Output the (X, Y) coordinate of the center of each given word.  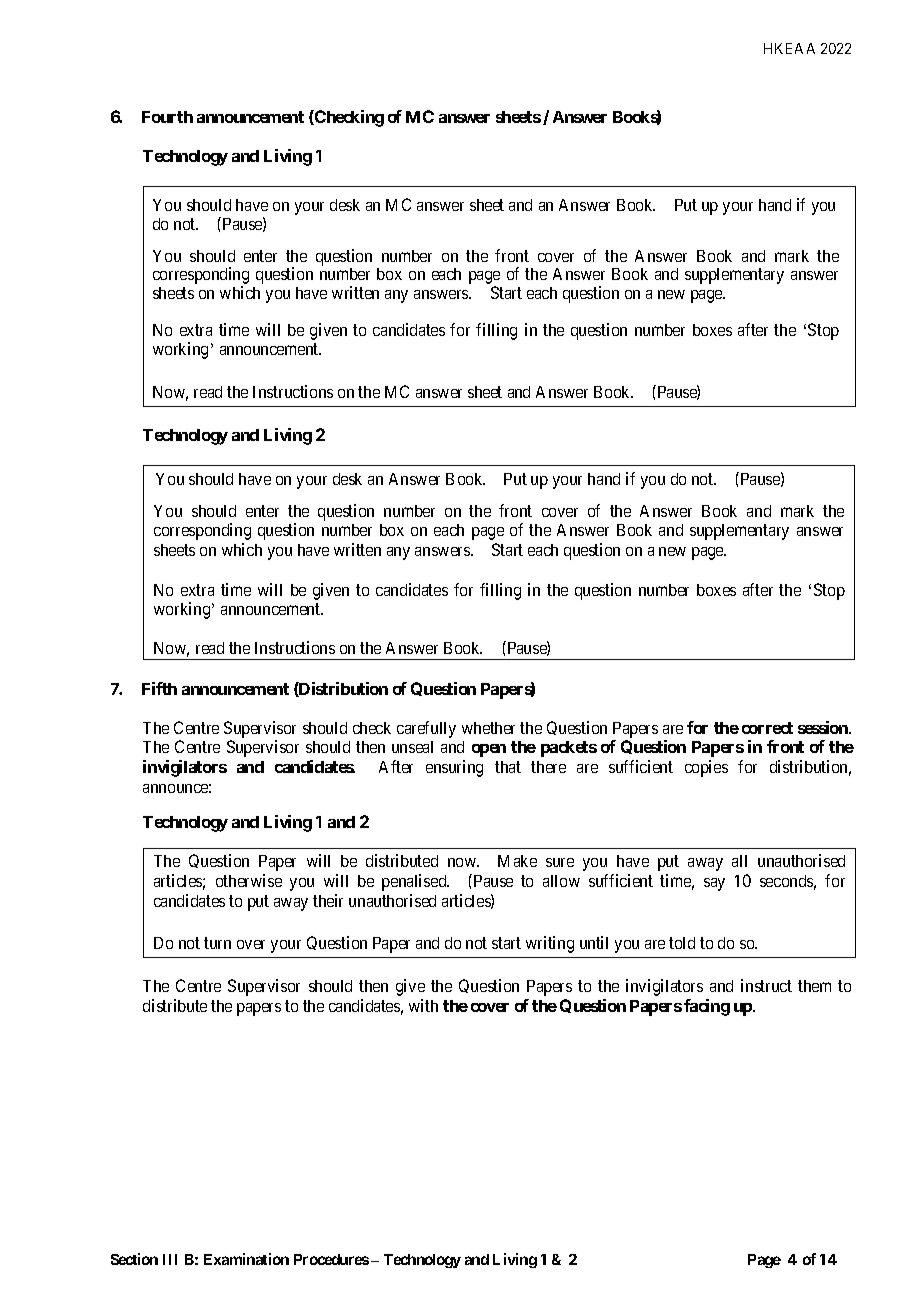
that (508, 767)
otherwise (249, 880)
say (714, 884)
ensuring (454, 768)
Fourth (167, 117)
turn (217, 943)
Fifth (159, 688)
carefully (426, 729)
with (423, 1005)
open (489, 750)
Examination (246, 1259)
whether (488, 728)
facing (707, 1007)
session (824, 727)
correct (767, 728)
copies (706, 768)
